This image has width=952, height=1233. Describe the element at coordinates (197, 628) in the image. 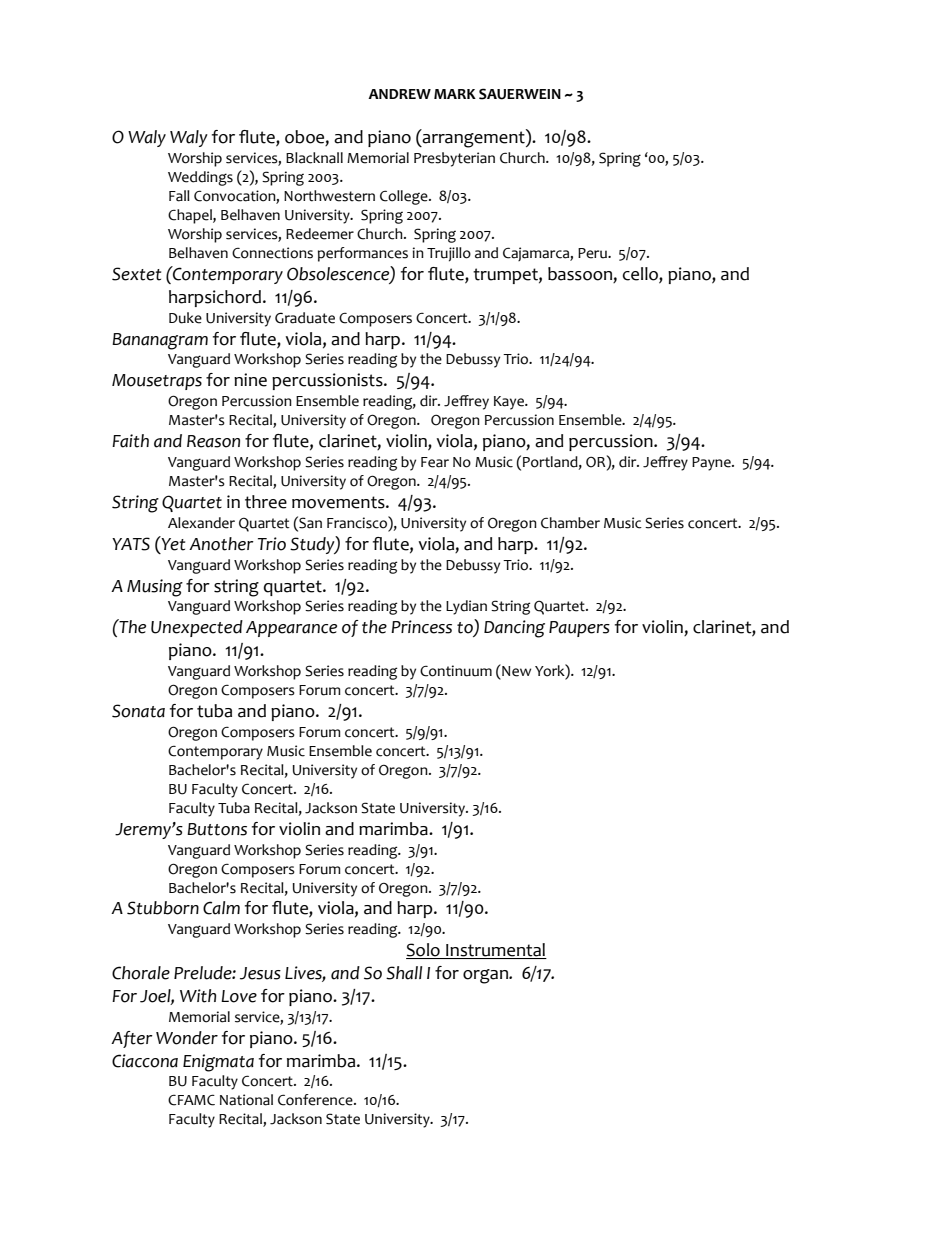

I see `Unexpected` at that location.
